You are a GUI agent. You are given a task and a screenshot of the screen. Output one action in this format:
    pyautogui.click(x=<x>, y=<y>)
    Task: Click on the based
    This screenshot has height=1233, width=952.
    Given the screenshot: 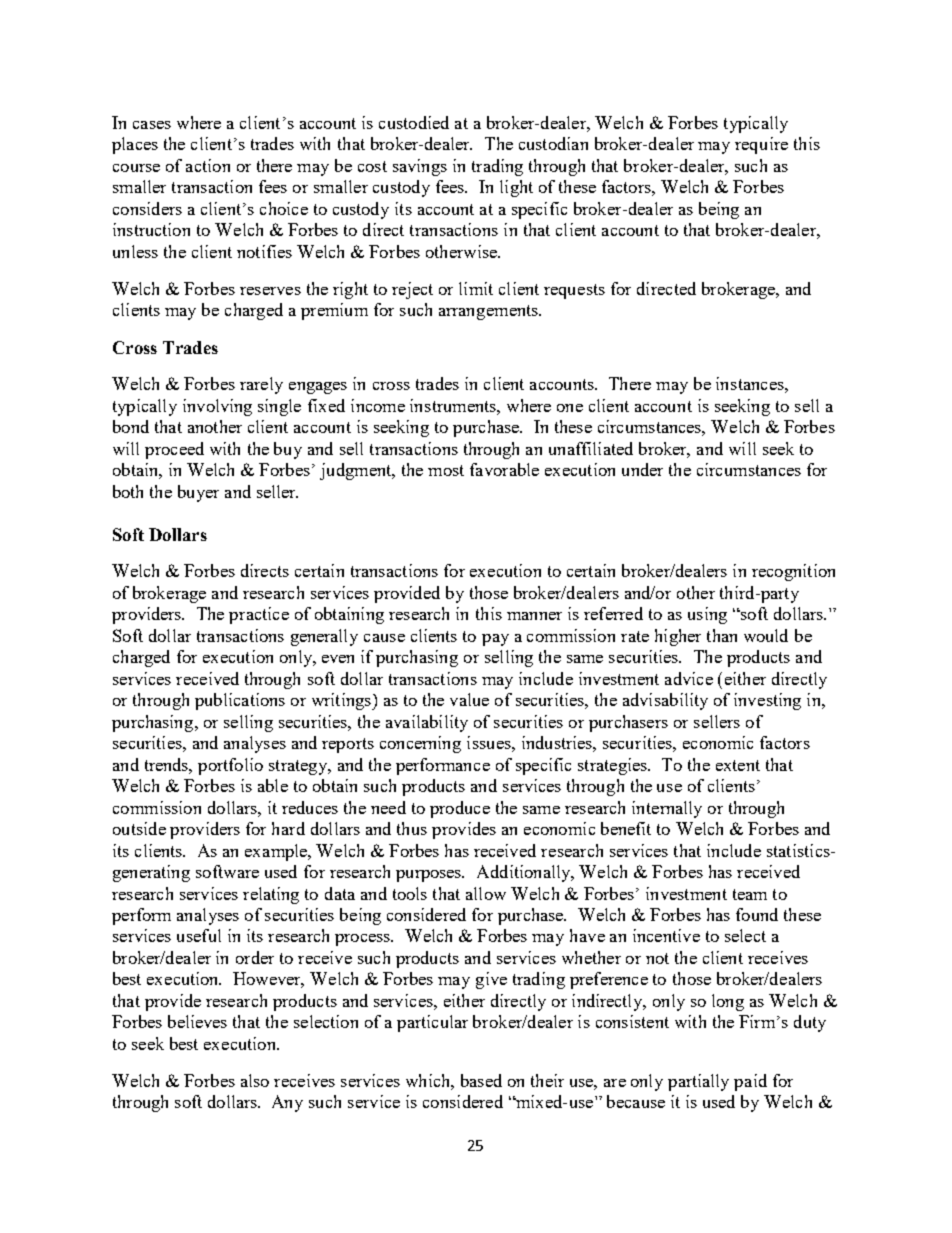 What is the action you would take?
    pyautogui.click(x=481, y=1080)
